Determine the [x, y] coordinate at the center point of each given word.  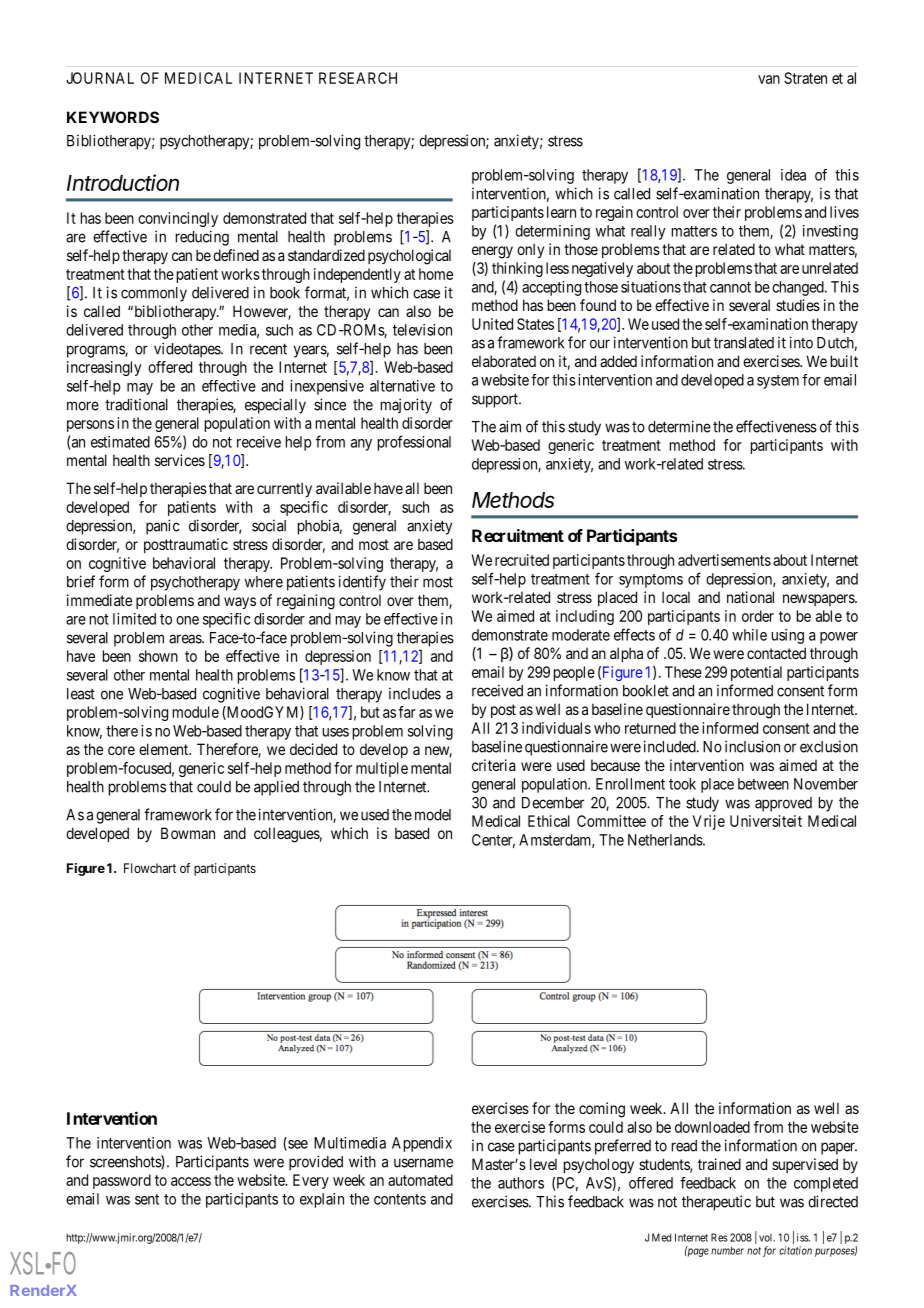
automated [420, 1180]
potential [756, 673]
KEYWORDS [113, 117]
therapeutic [716, 1203]
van [769, 79]
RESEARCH [358, 78]
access [191, 1181]
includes [415, 693]
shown [158, 656]
